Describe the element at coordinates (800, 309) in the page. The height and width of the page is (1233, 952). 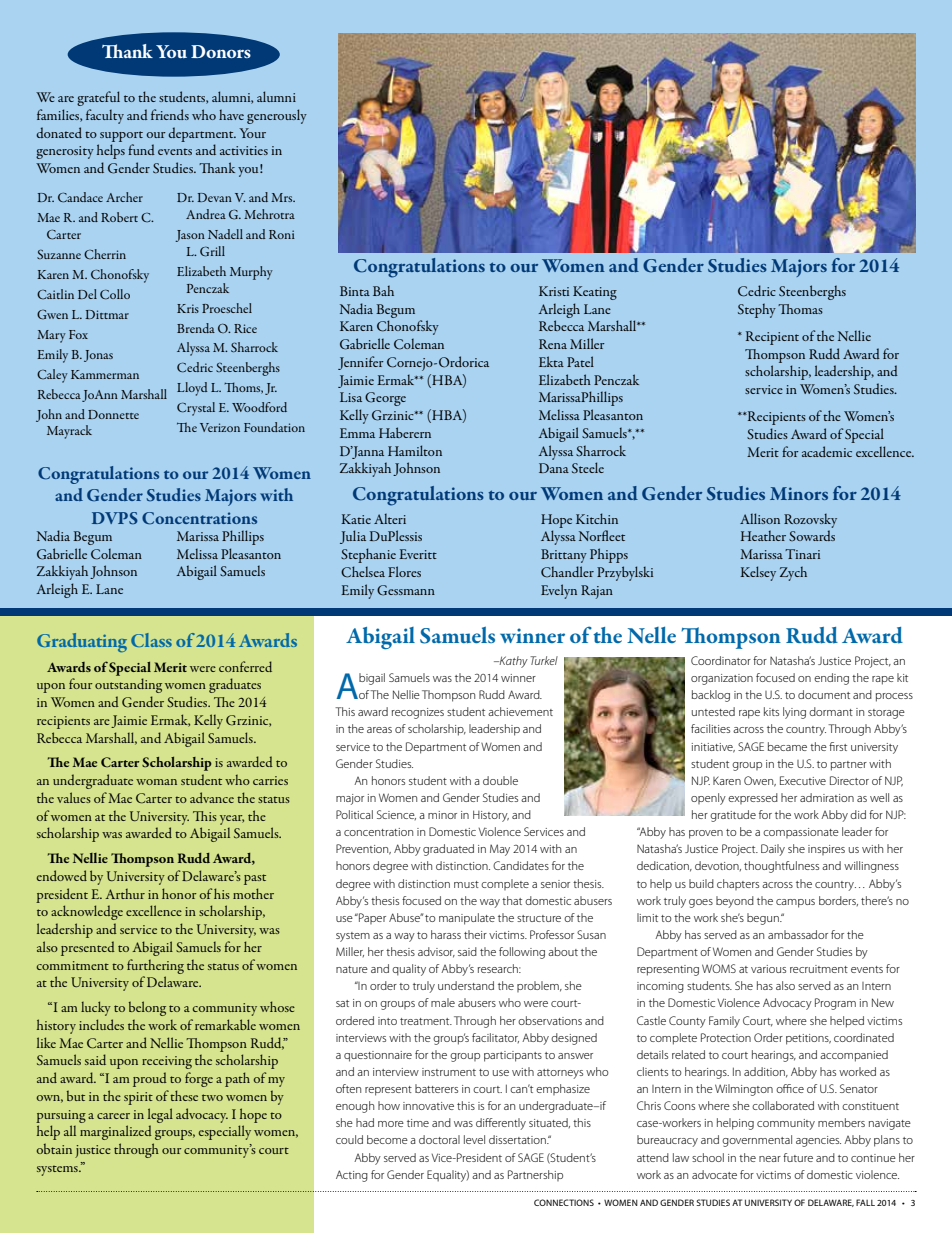
I see `Thomas` at that location.
